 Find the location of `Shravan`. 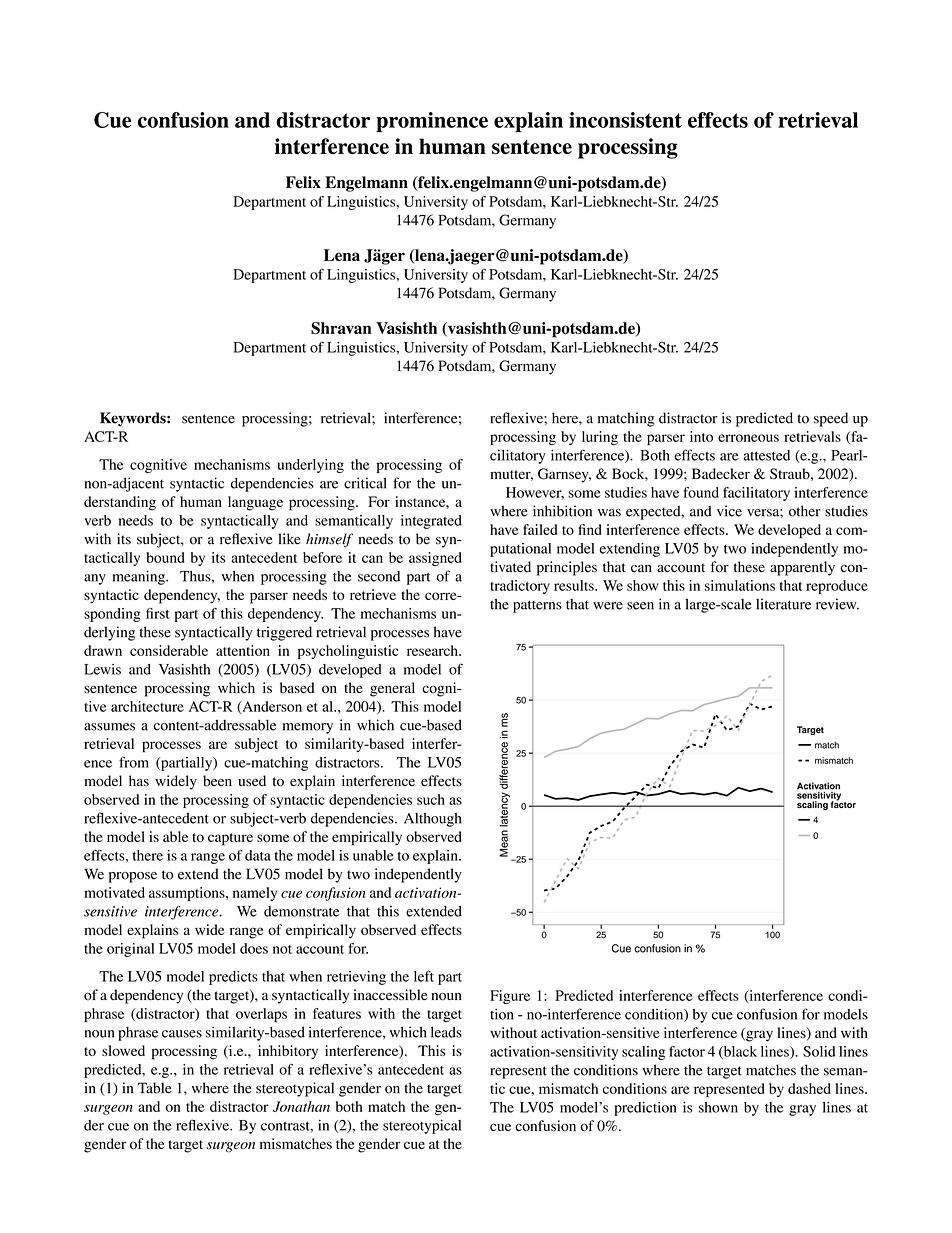

Shravan is located at coordinates (341, 328).
